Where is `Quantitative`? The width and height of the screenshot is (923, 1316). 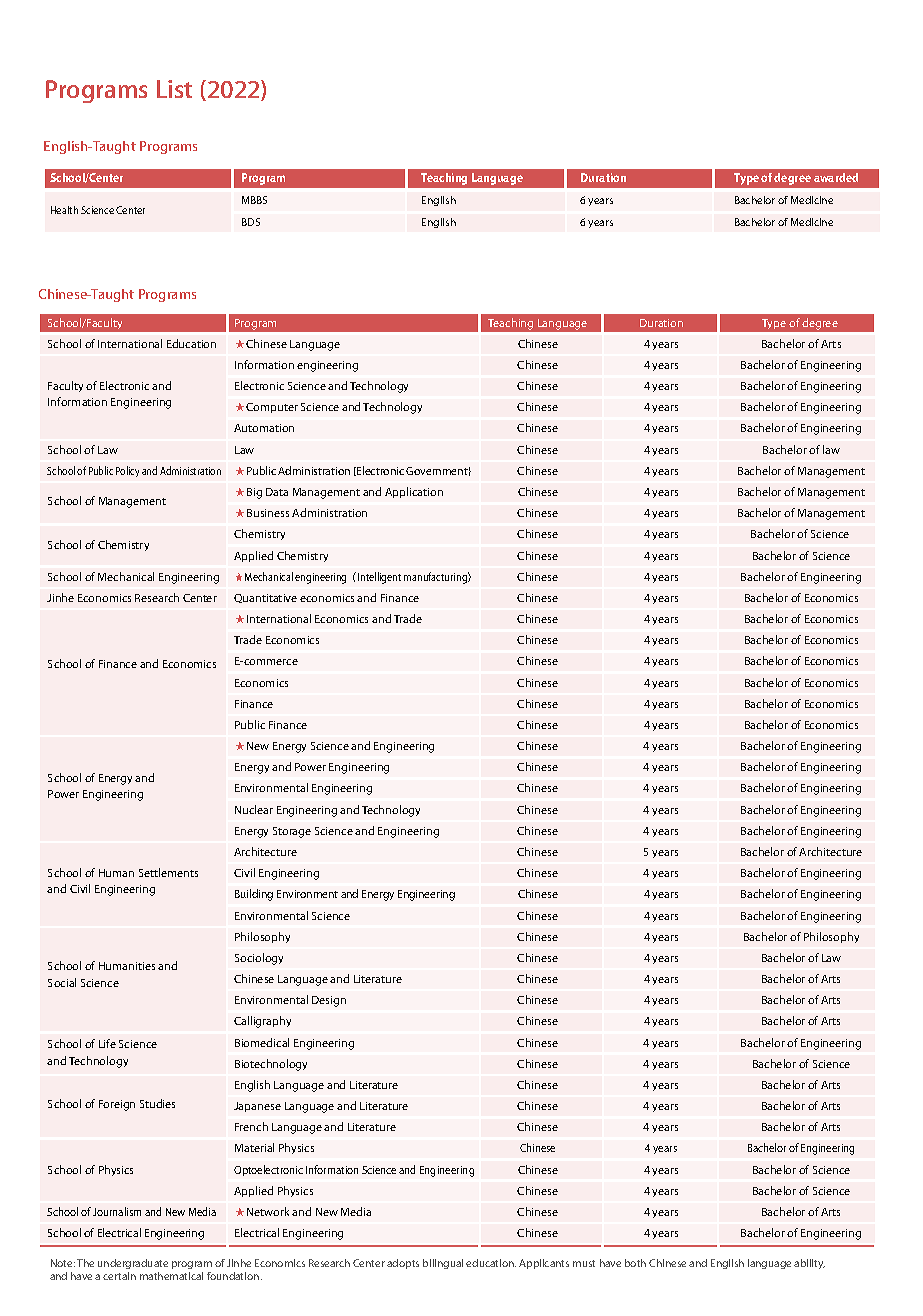
Quantitative is located at coordinates (265, 598).
